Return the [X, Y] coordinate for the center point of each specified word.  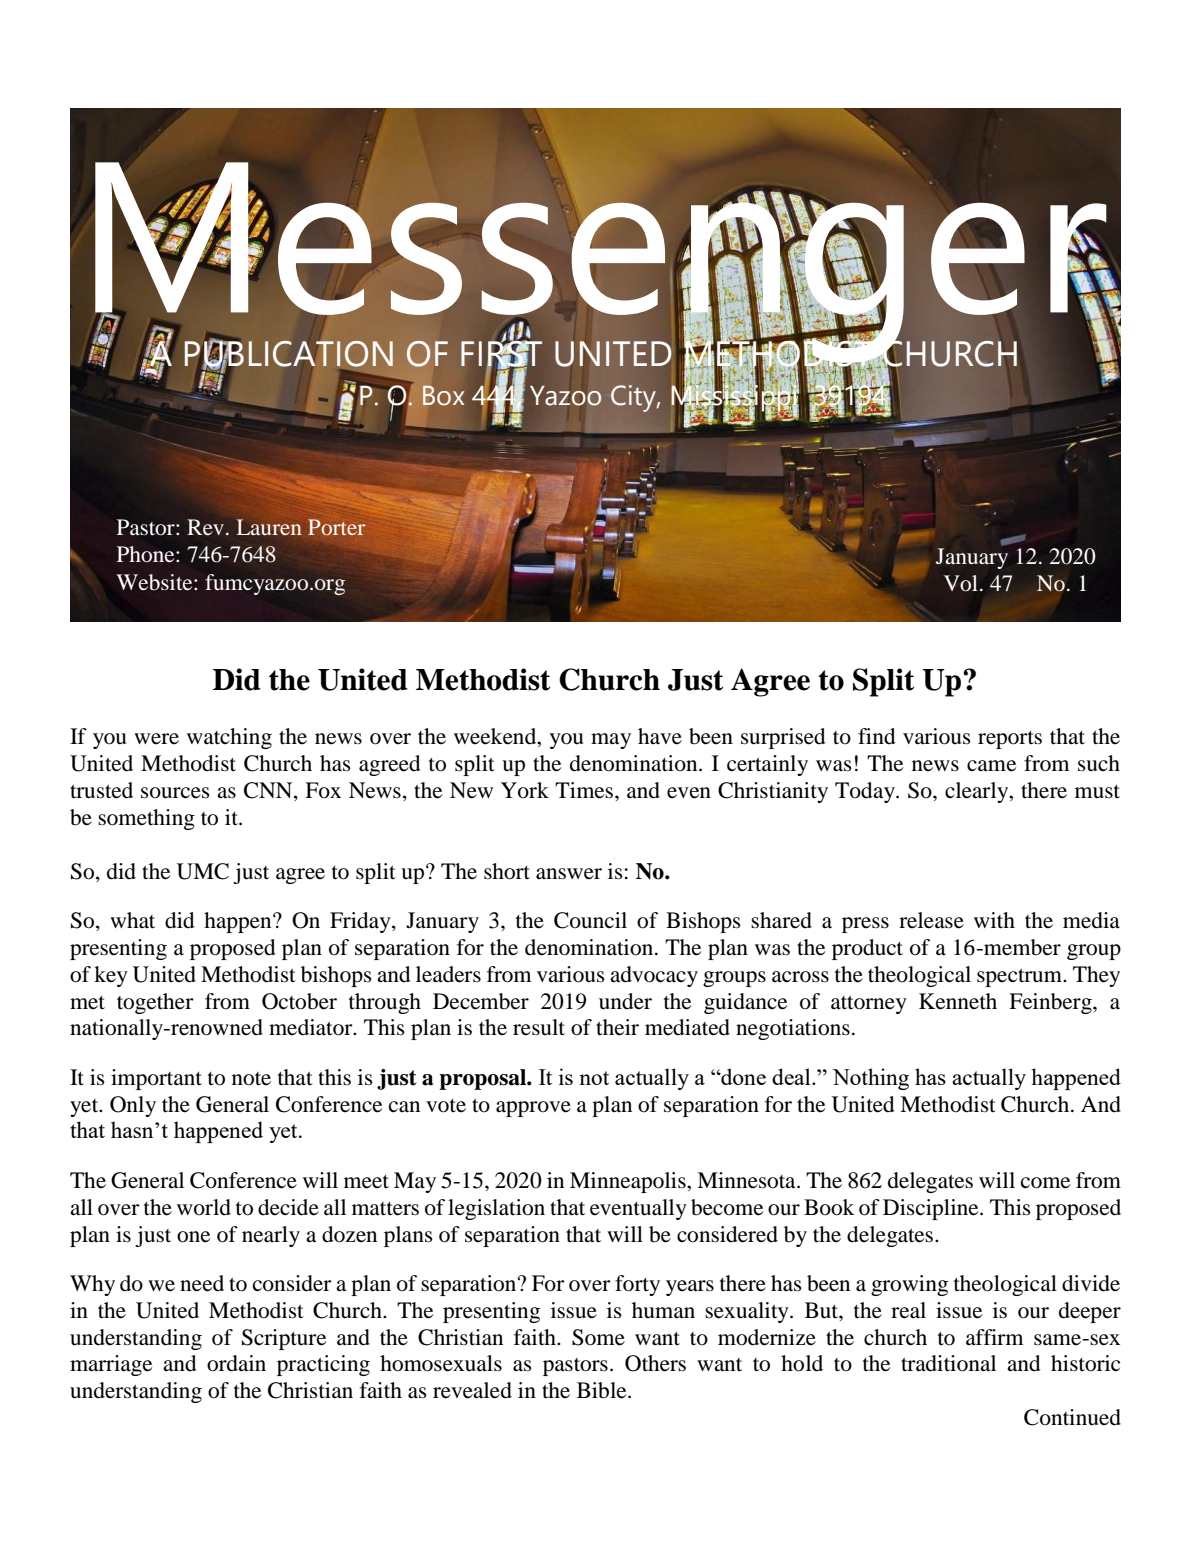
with [994, 920]
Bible [603, 1390]
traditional [948, 1363]
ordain [236, 1363]
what [132, 920]
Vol [961, 583]
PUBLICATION [289, 354]
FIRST [501, 354]
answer [569, 874]
